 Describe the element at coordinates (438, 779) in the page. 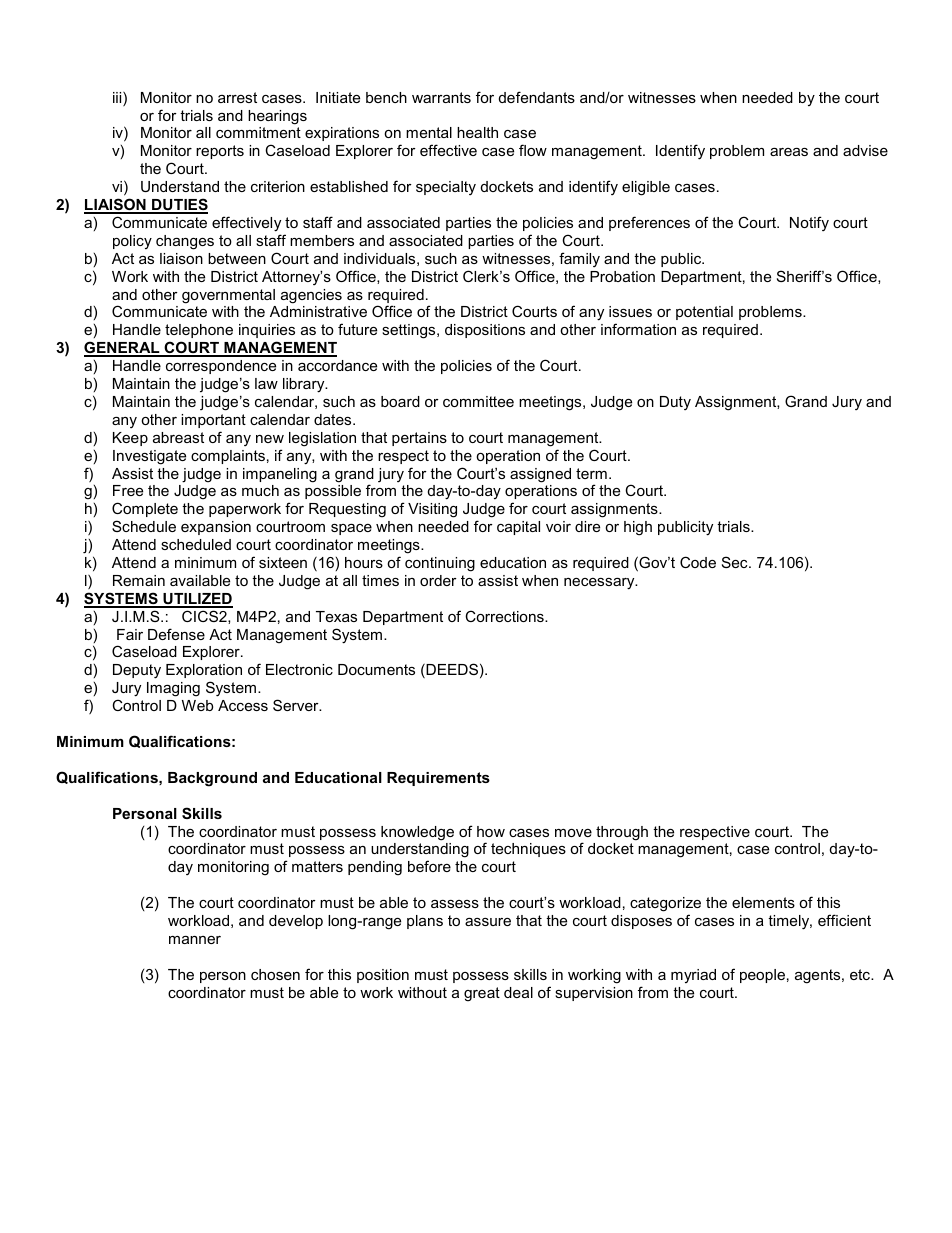

I see `Requirements` at that location.
